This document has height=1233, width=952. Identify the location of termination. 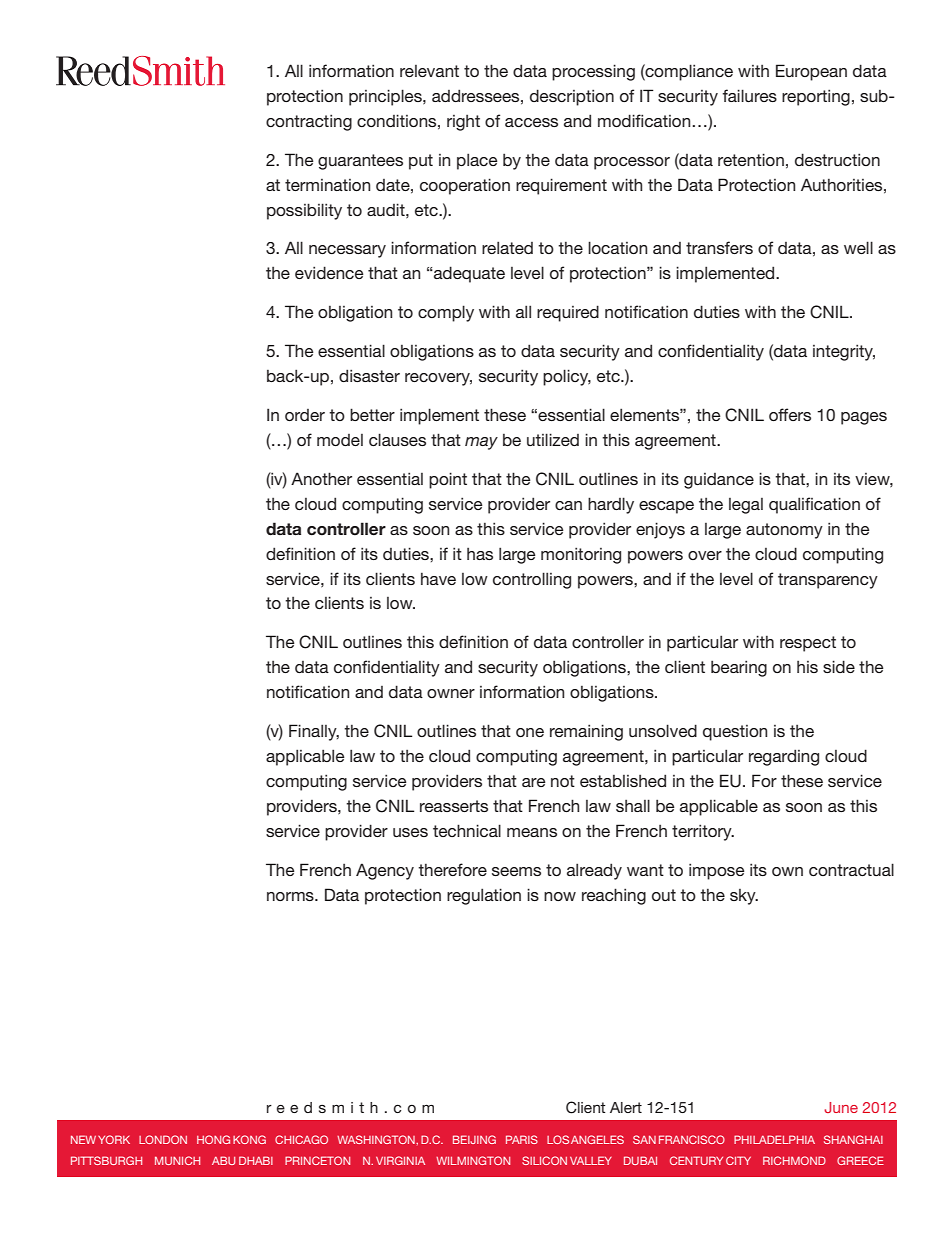
(327, 185).
